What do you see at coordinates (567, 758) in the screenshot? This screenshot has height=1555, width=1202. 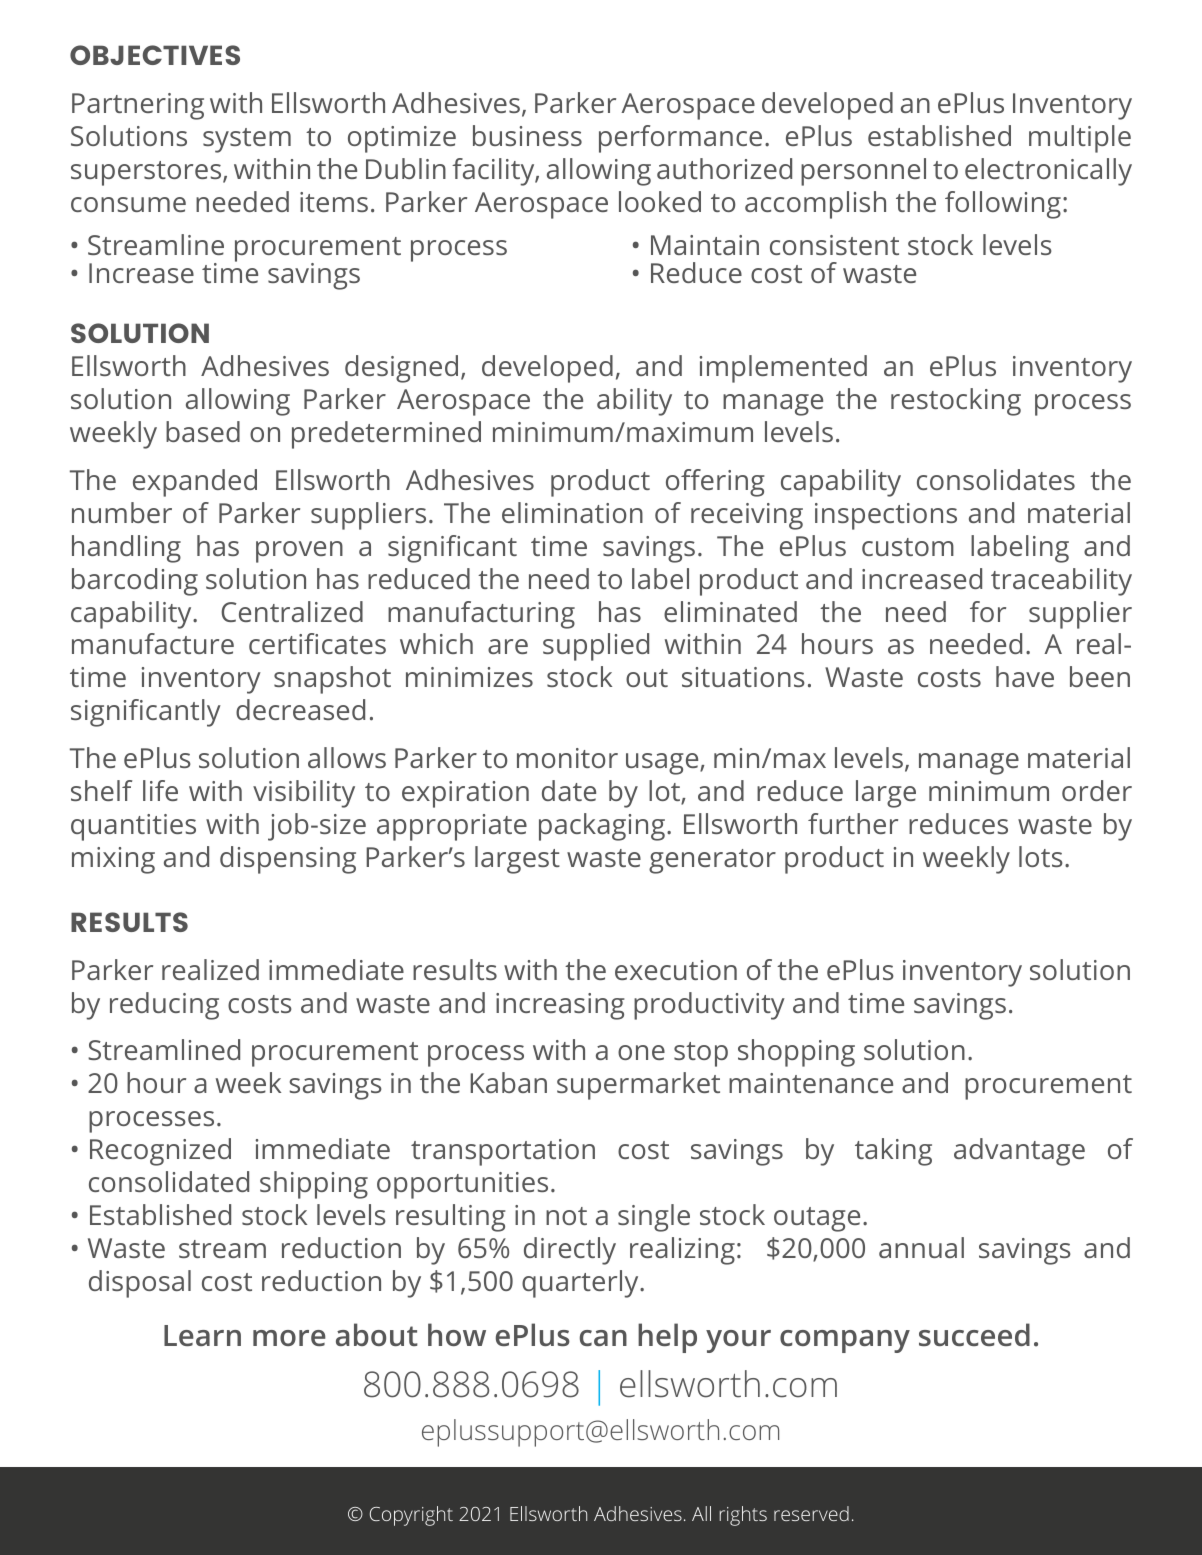 I see `monitor` at bounding box center [567, 758].
